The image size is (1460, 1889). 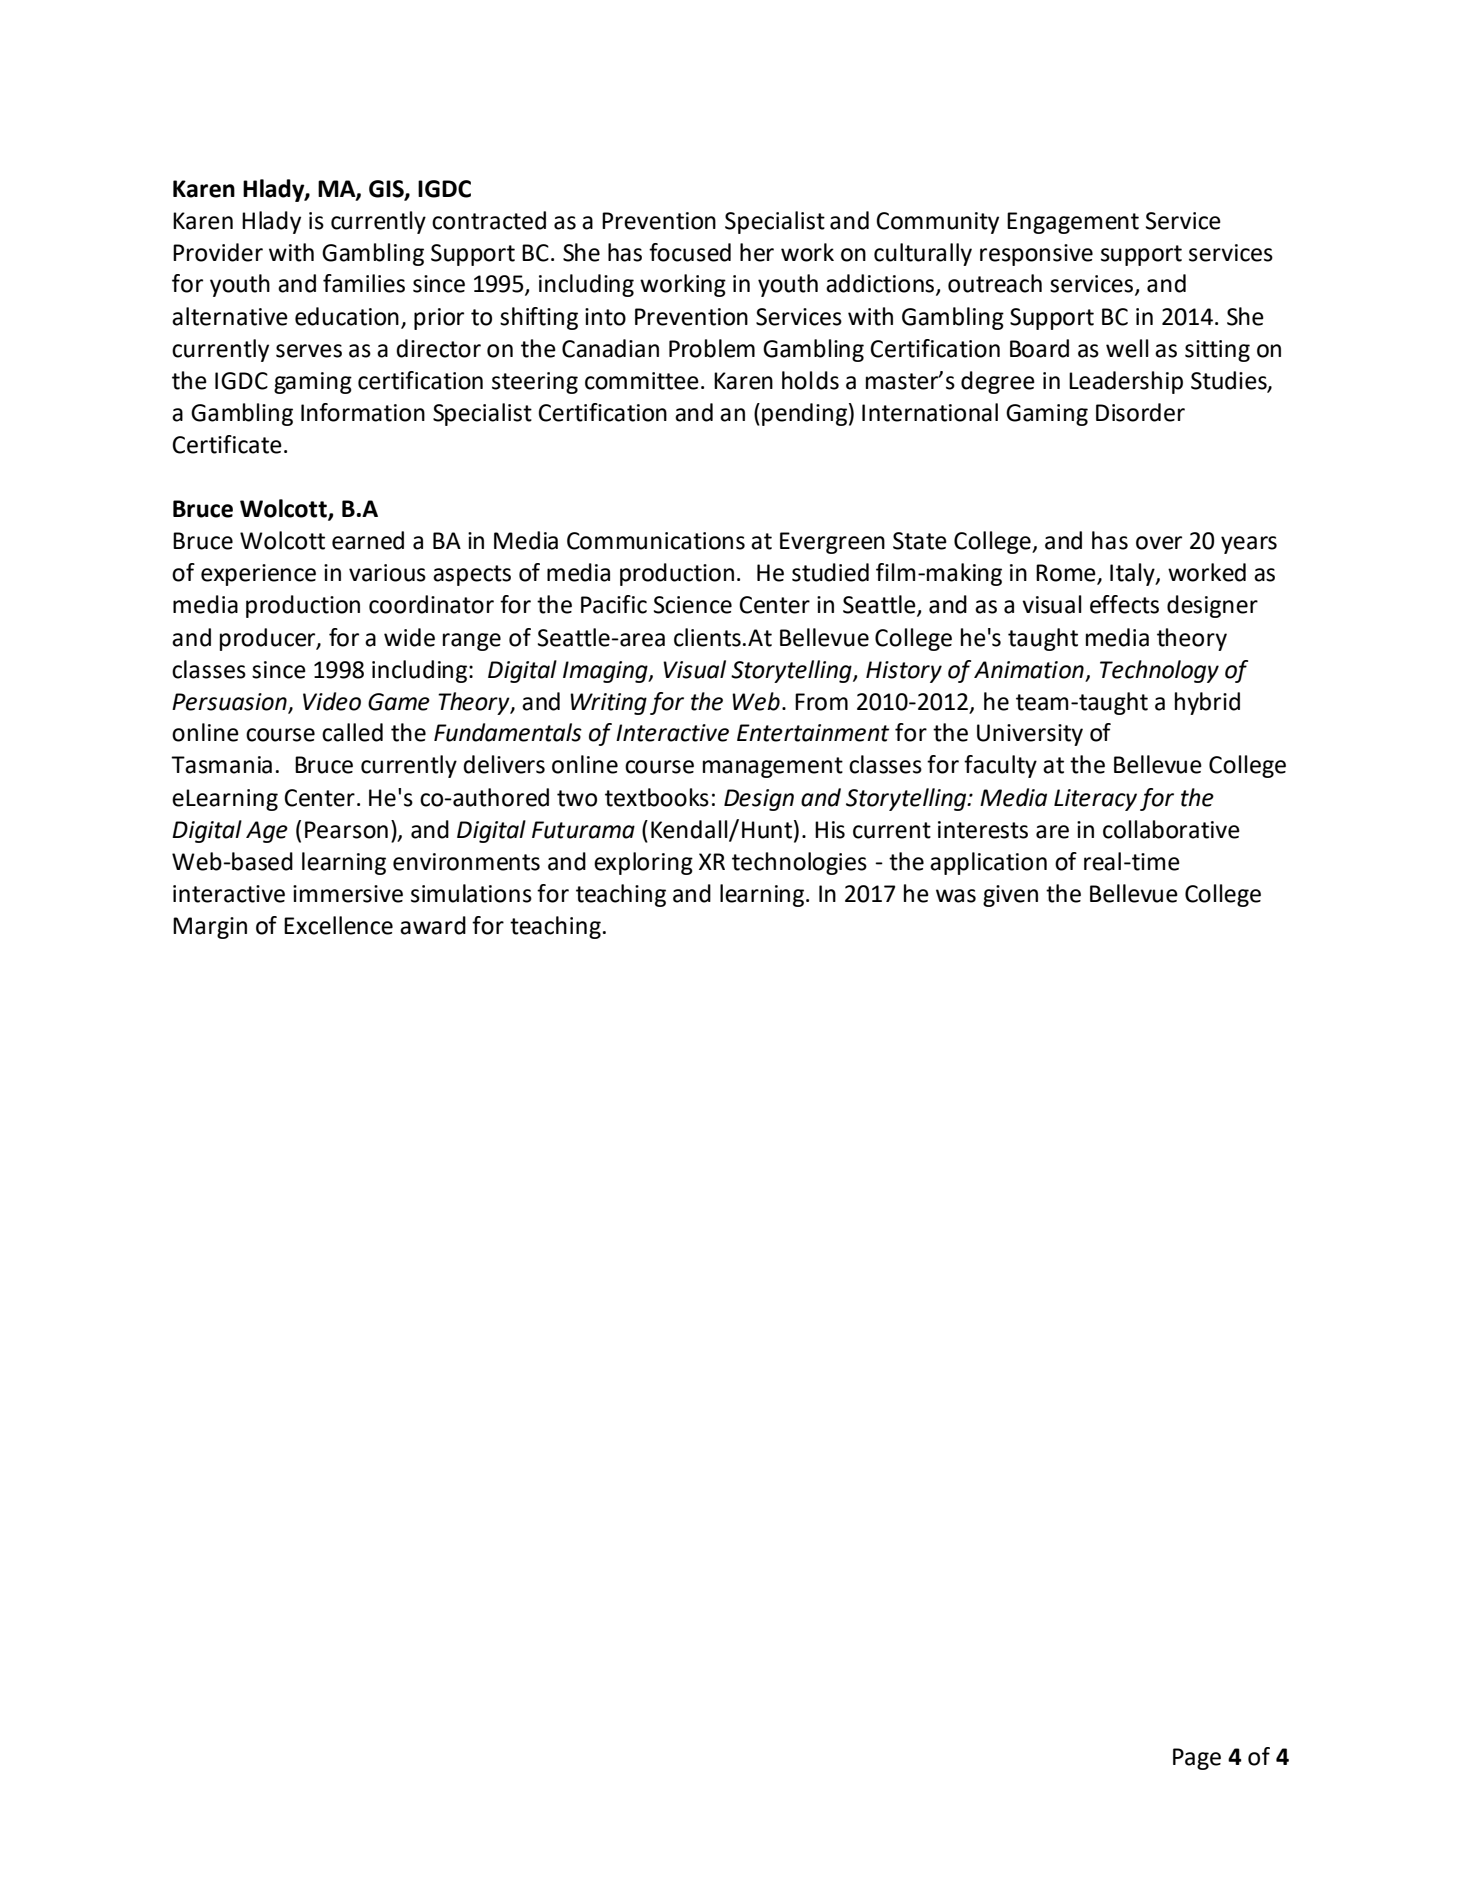 What do you see at coordinates (210, 928) in the screenshot?
I see `Margin` at bounding box center [210, 928].
